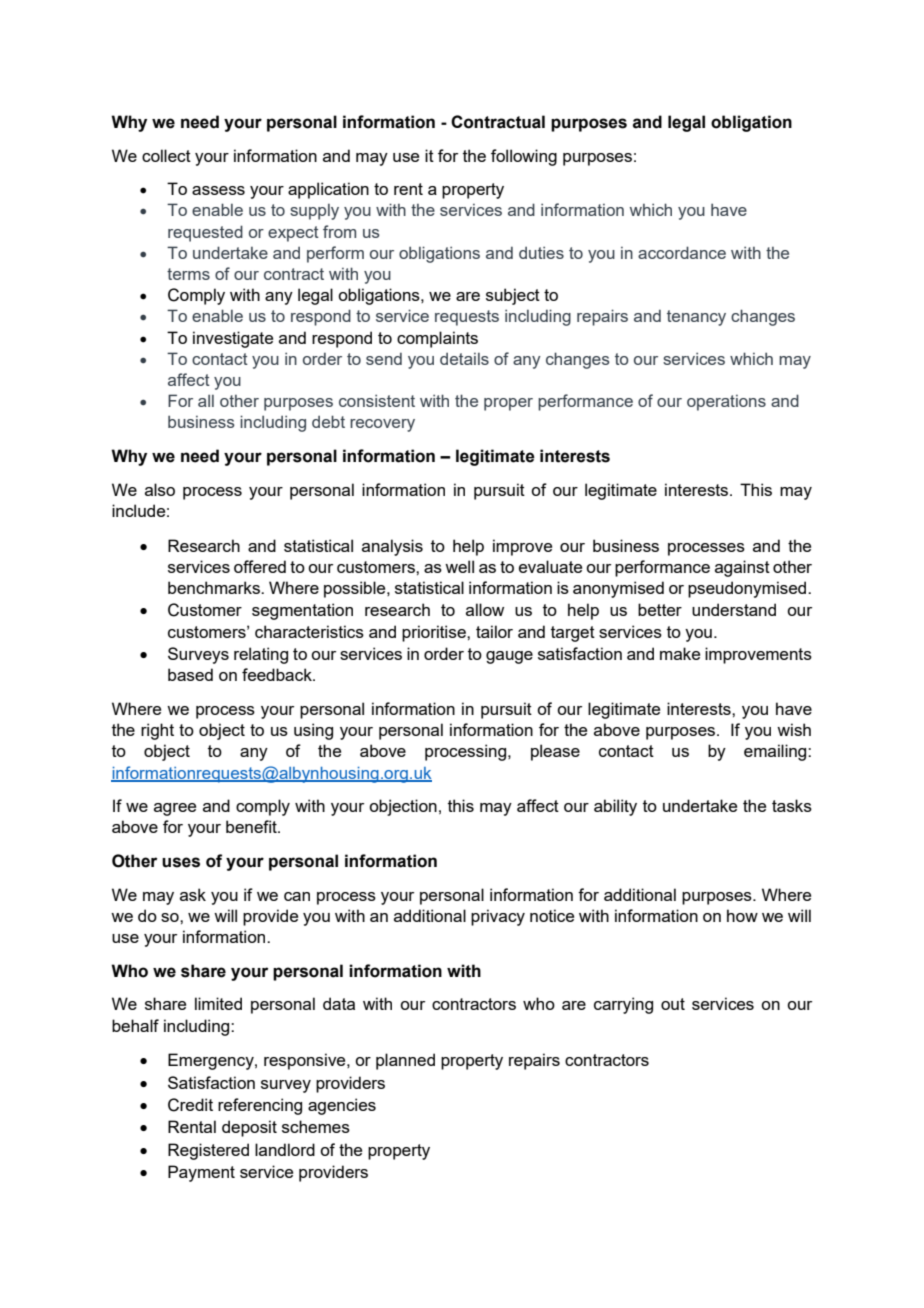 This screenshot has width=924, height=1308. What do you see at coordinates (673, 1004) in the screenshot?
I see `out` at bounding box center [673, 1004].
